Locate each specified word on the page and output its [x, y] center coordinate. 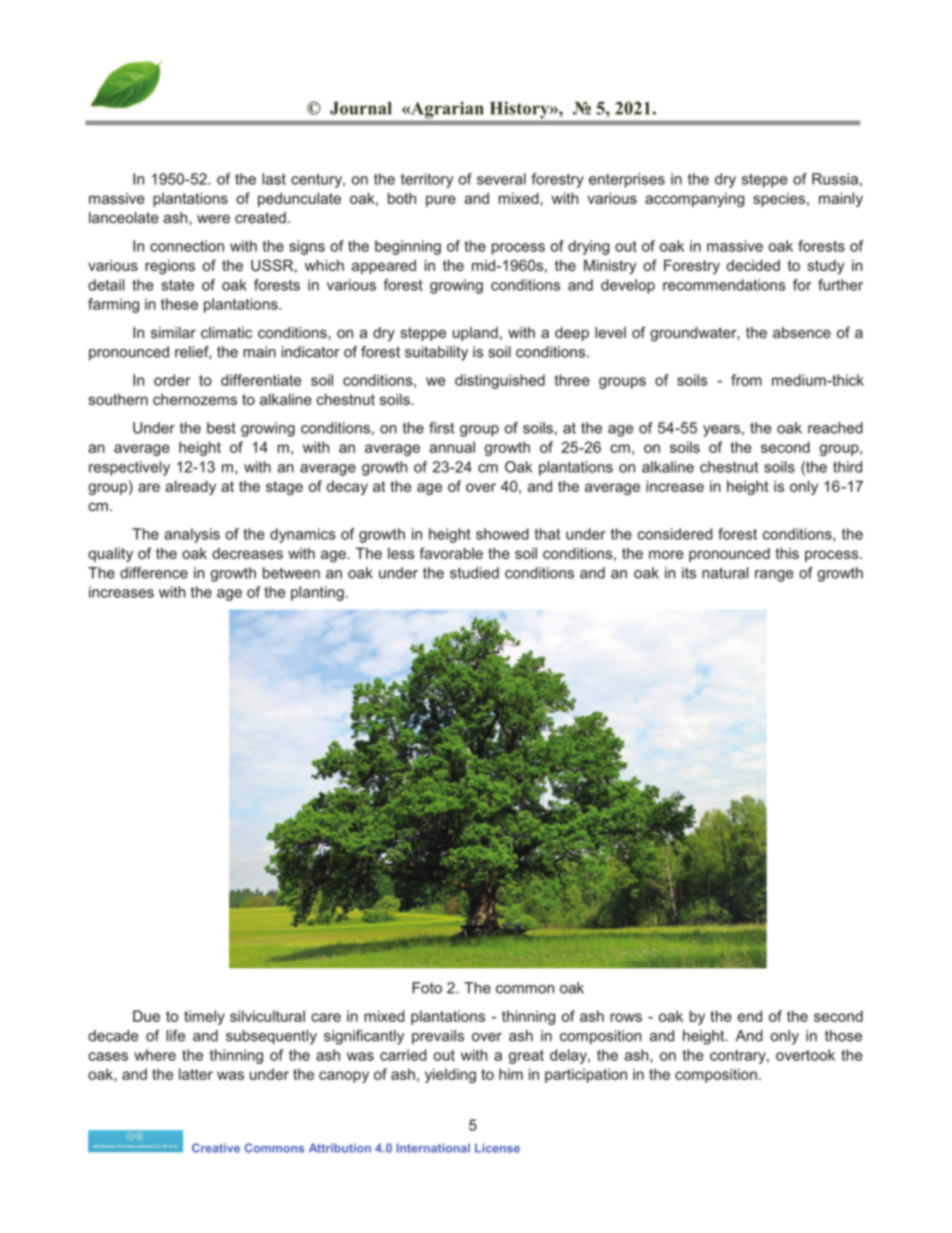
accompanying [694, 200]
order [172, 380]
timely [204, 1017]
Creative [216, 1148]
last [274, 179]
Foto [427, 988]
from [746, 380]
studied [474, 573]
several [501, 179]
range [774, 576]
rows [626, 1017]
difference [154, 573]
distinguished [500, 381]
